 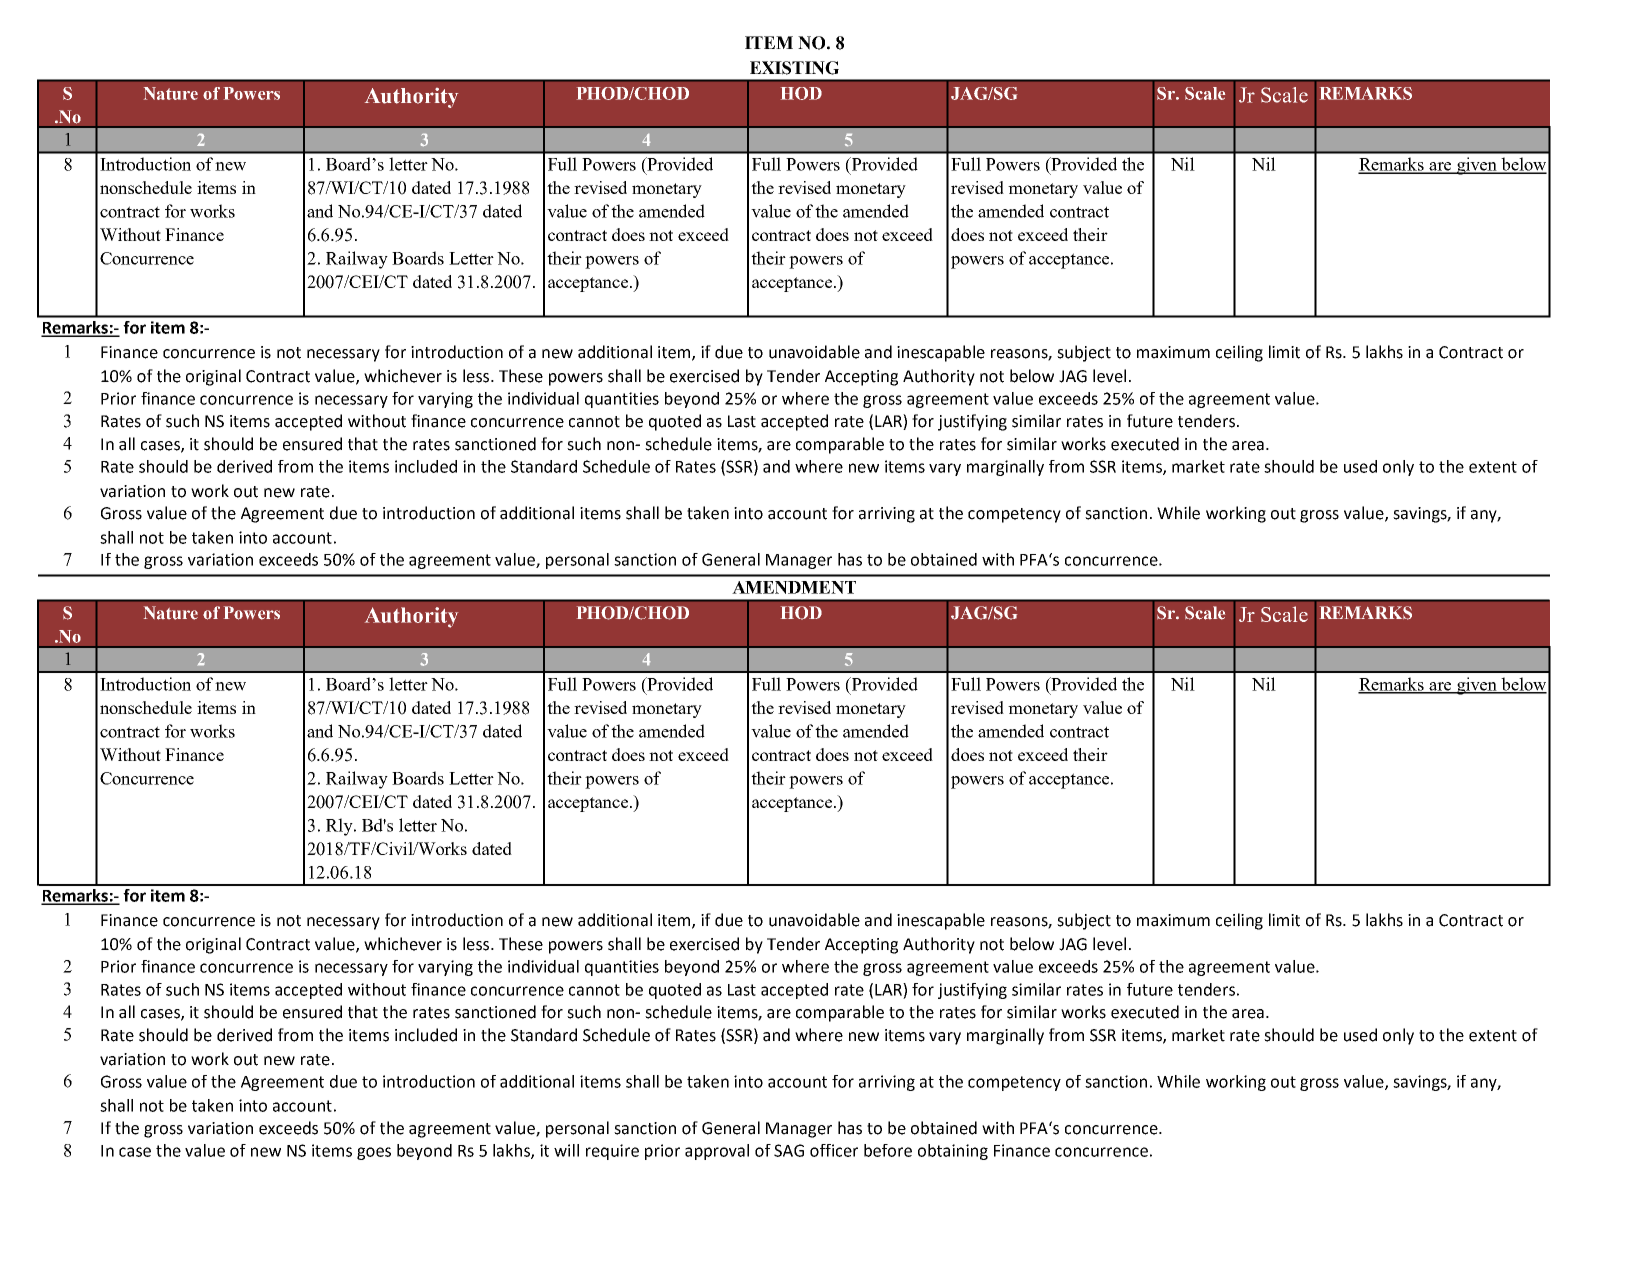 I want to click on before, so click(x=888, y=1150).
